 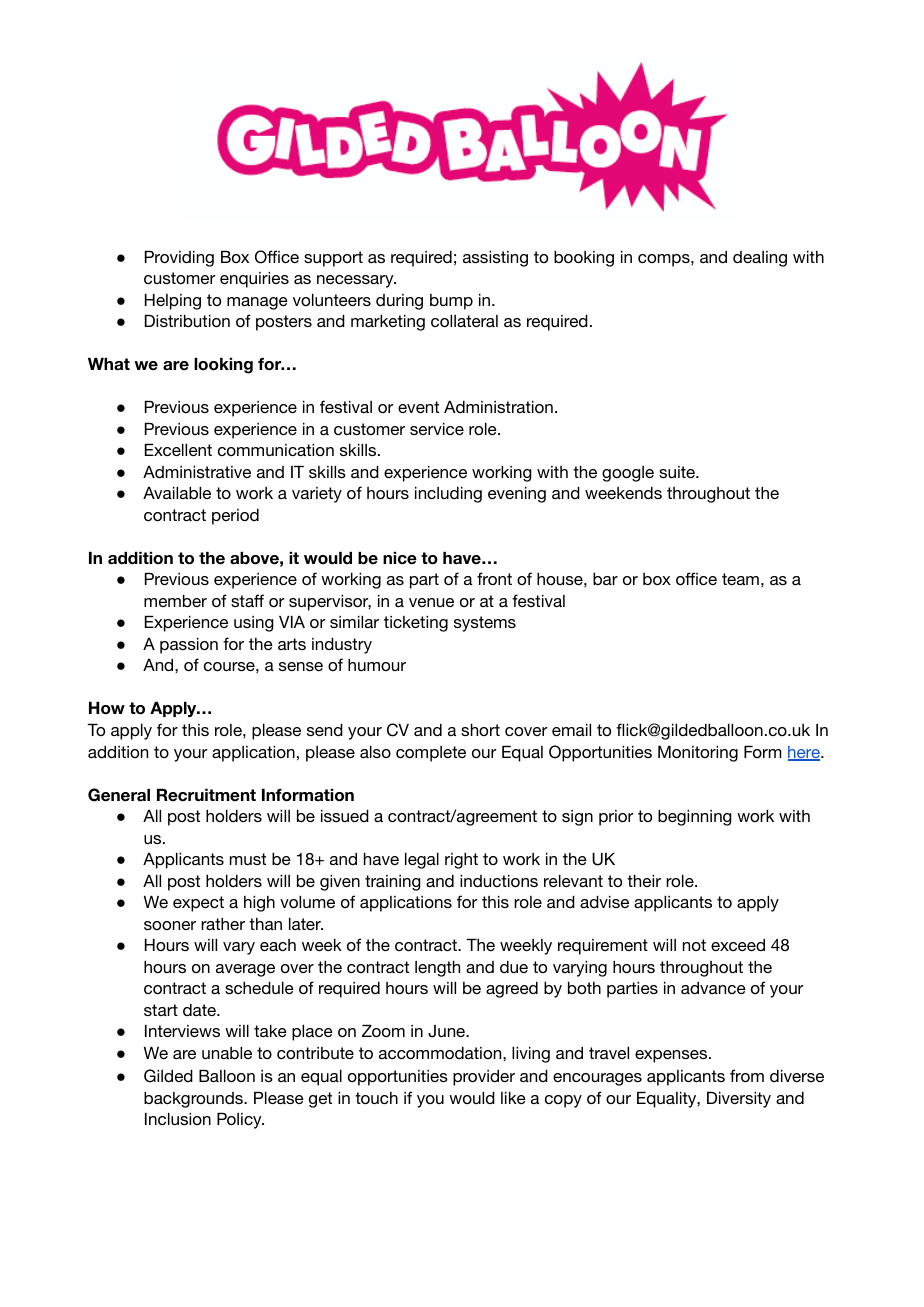 What do you see at coordinates (451, 302) in the screenshot?
I see `bump` at bounding box center [451, 302].
